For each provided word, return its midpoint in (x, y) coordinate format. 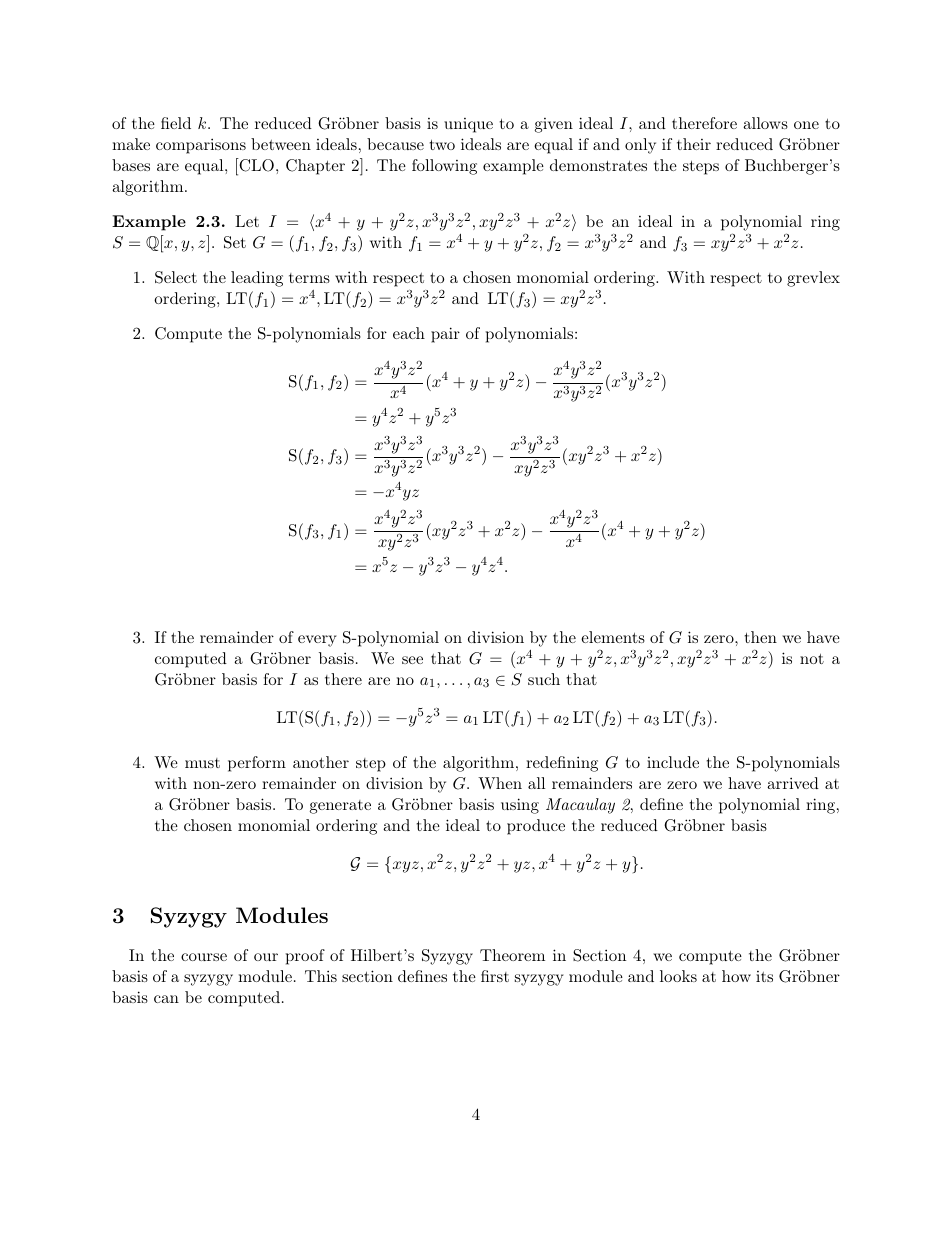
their (694, 144)
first (495, 976)
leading (257, 279)
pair (445, 335)
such (544, 679)
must (202, 763)
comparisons (201, 146)
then (761, 637)
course (204, 957)
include (673, 762)
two (442, 144)
